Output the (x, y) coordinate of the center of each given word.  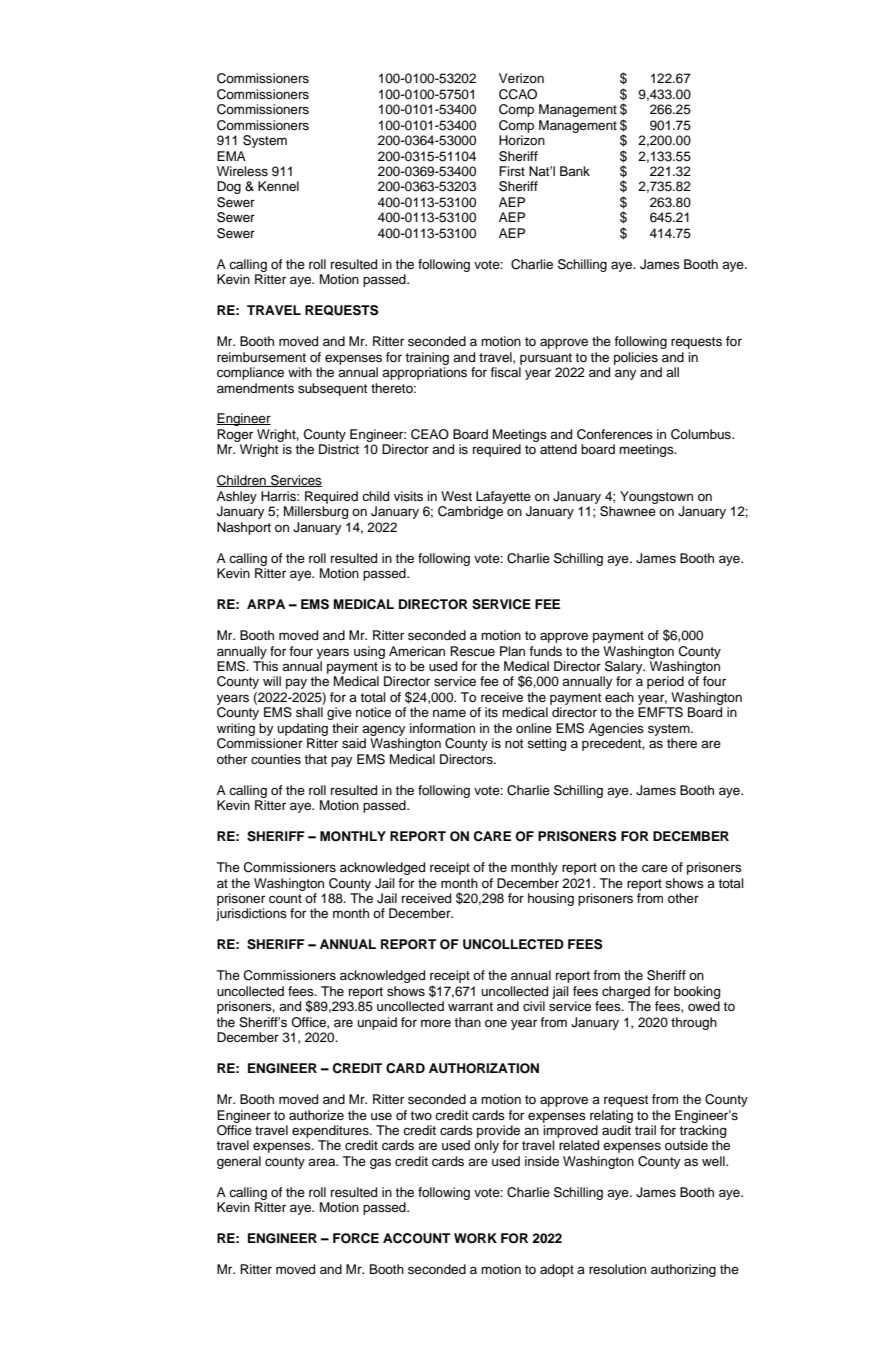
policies (636, 358)
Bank (575, 171)
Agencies (616, 729)
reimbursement (261, 357)
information (442, 728)
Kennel (278, 186)
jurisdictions (251, 914)
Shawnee (628, 511)
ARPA (266, 604)
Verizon (521, 78)
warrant (470, 1006)
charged (626, 992)
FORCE (356, 1238)
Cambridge (470, 512)
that (315, 759)
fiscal (505, 372)
